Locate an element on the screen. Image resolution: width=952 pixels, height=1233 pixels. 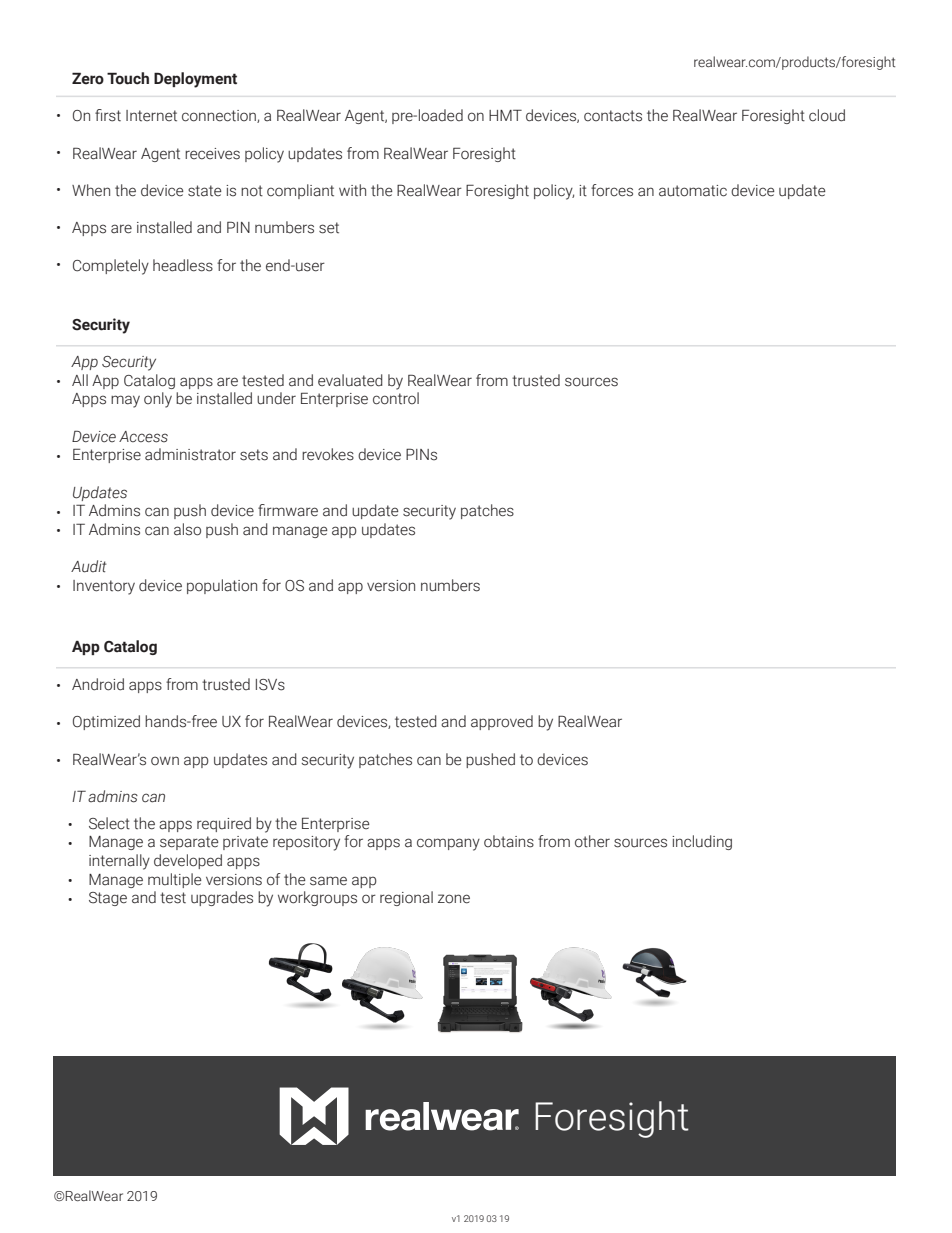
headless is located at coordinates (183, 265).
